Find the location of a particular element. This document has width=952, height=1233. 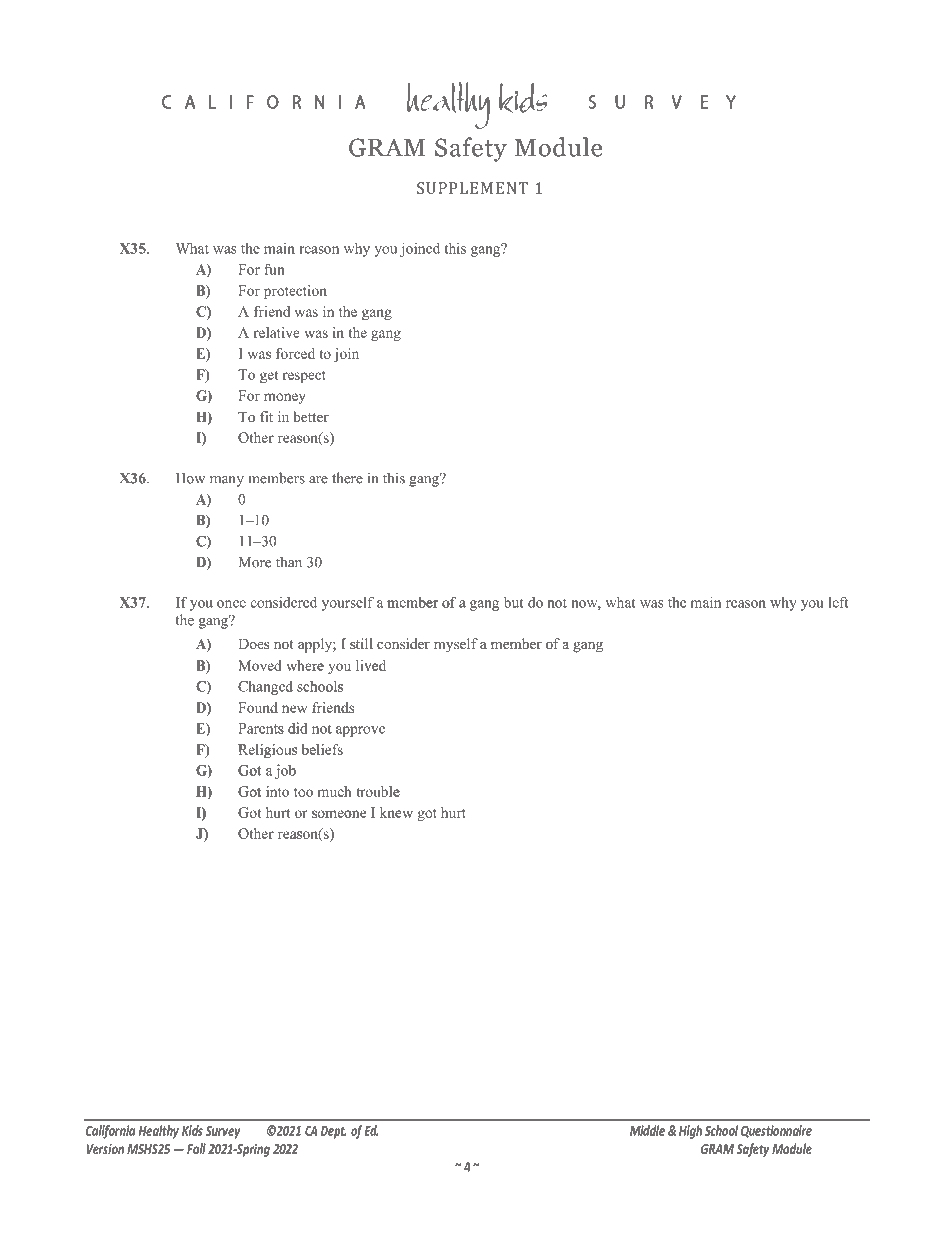

left is located at coordinates (838, 602).
